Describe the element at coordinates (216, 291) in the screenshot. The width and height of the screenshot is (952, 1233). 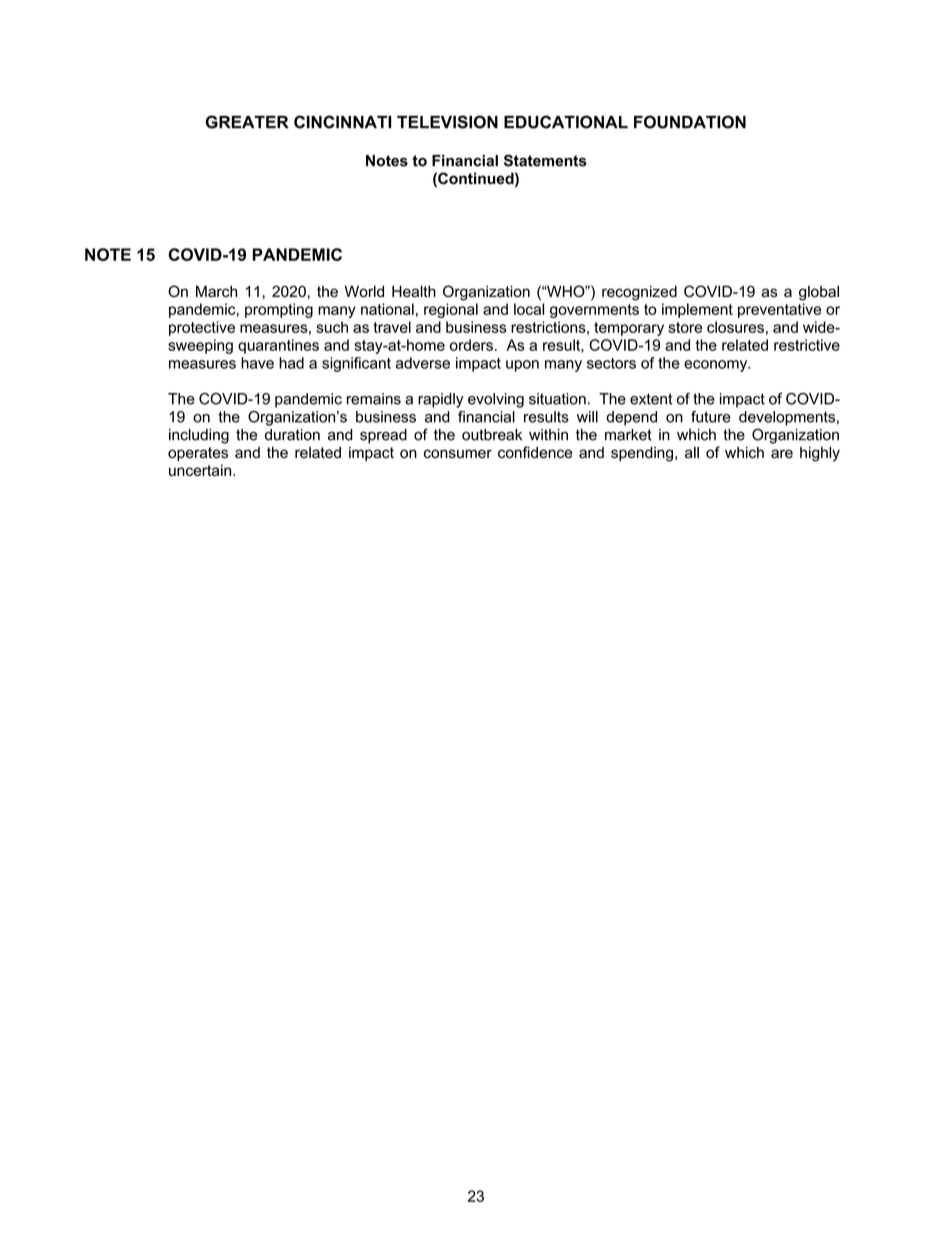
I see `March` at that location.
